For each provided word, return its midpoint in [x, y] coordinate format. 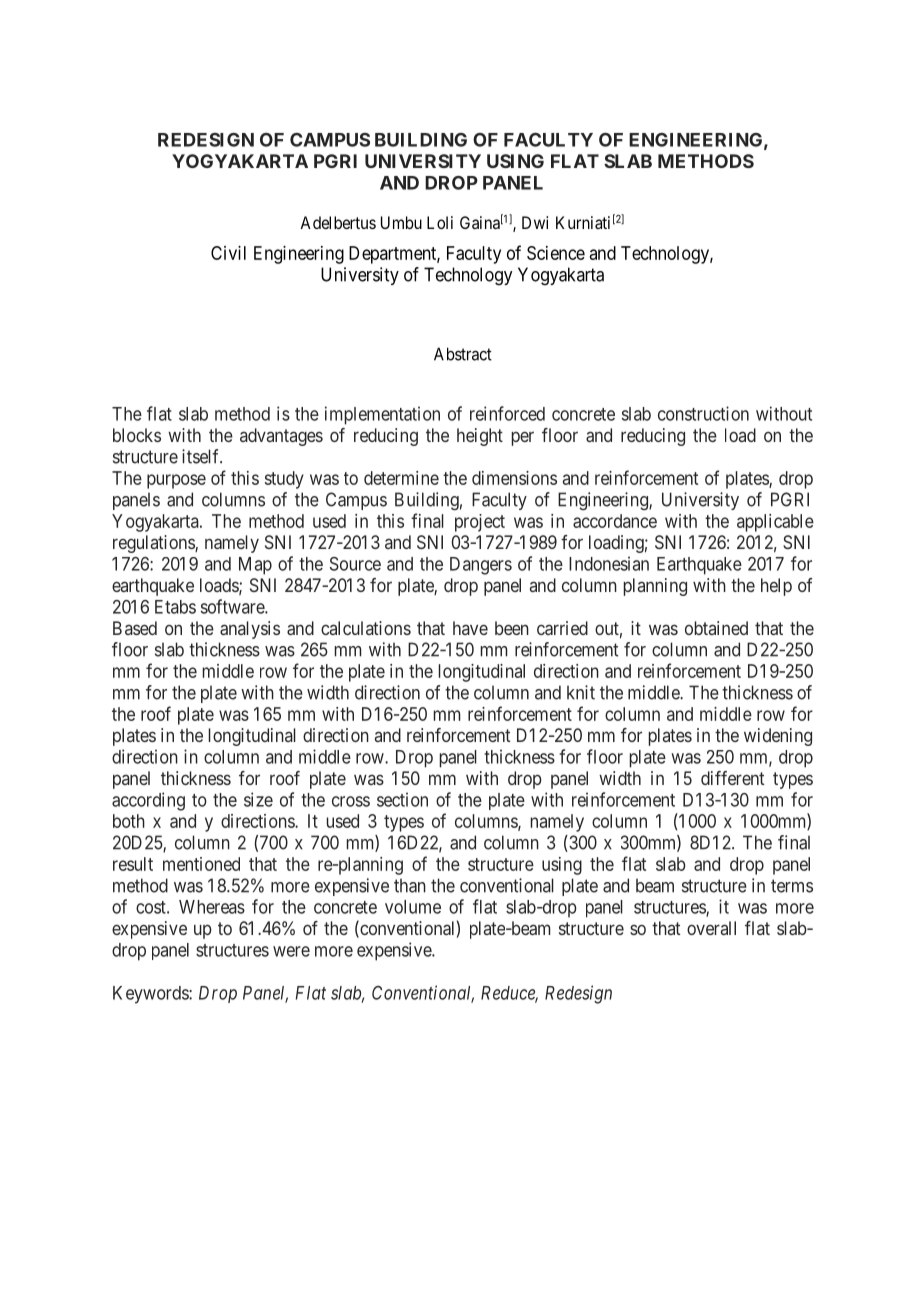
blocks [137, 435]
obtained [716, 628]
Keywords [151, 995]
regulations [154, 544]
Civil [228, 253]
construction [703, 413]
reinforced [507, 413]
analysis [250, 630]
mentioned [201, 864]
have [470, 628]
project [480, 523]
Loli [440, 222]
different [733, 778]
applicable [775, 523]
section [402, 799]
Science [556, 253]
